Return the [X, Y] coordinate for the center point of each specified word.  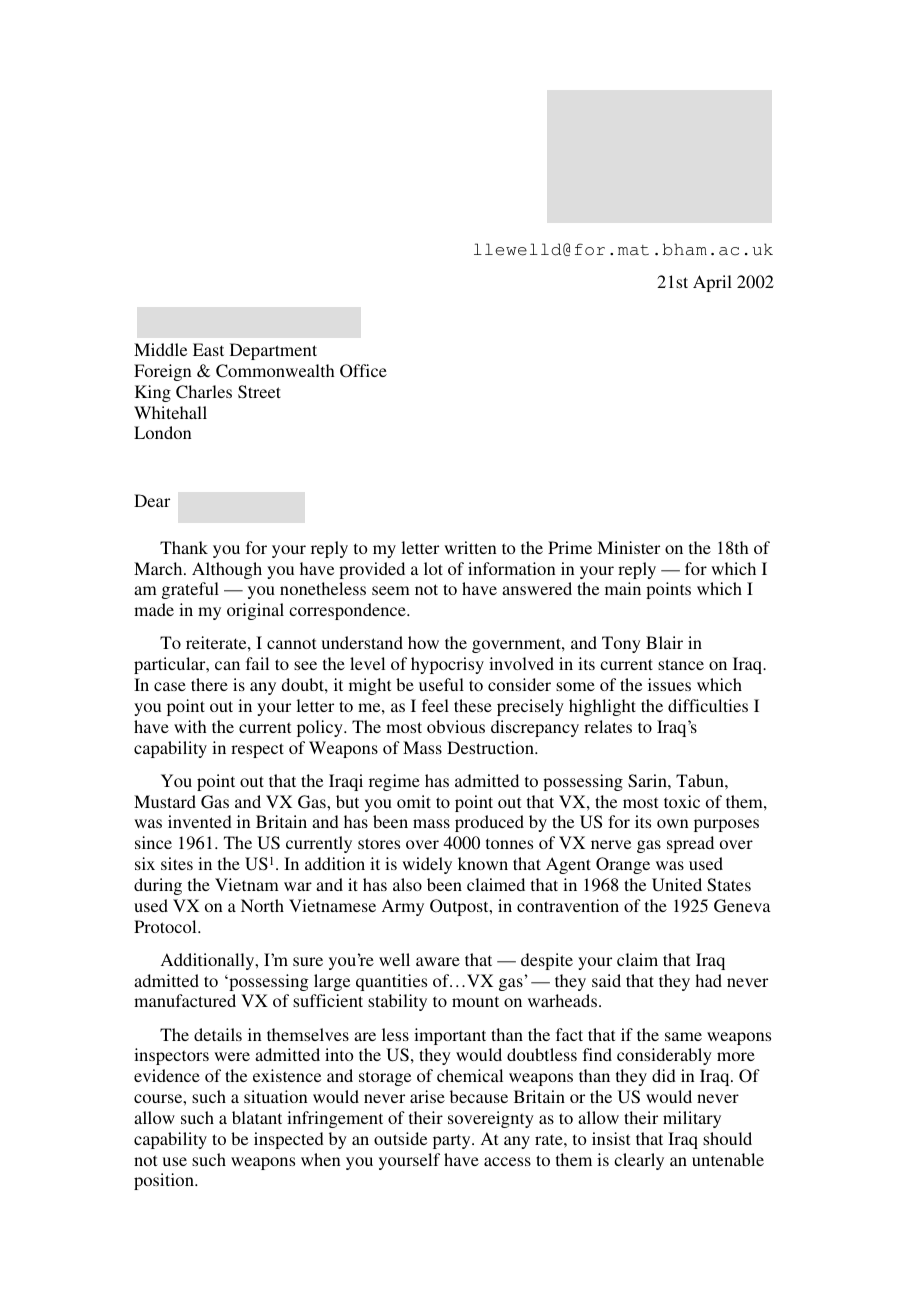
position [165, 1181]
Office [363, 371]
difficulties [708, 705]
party [453, 1141]
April [712, 283]
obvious [456, 726]
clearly [639, 1161]
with [190, 726]
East [208, 349]
